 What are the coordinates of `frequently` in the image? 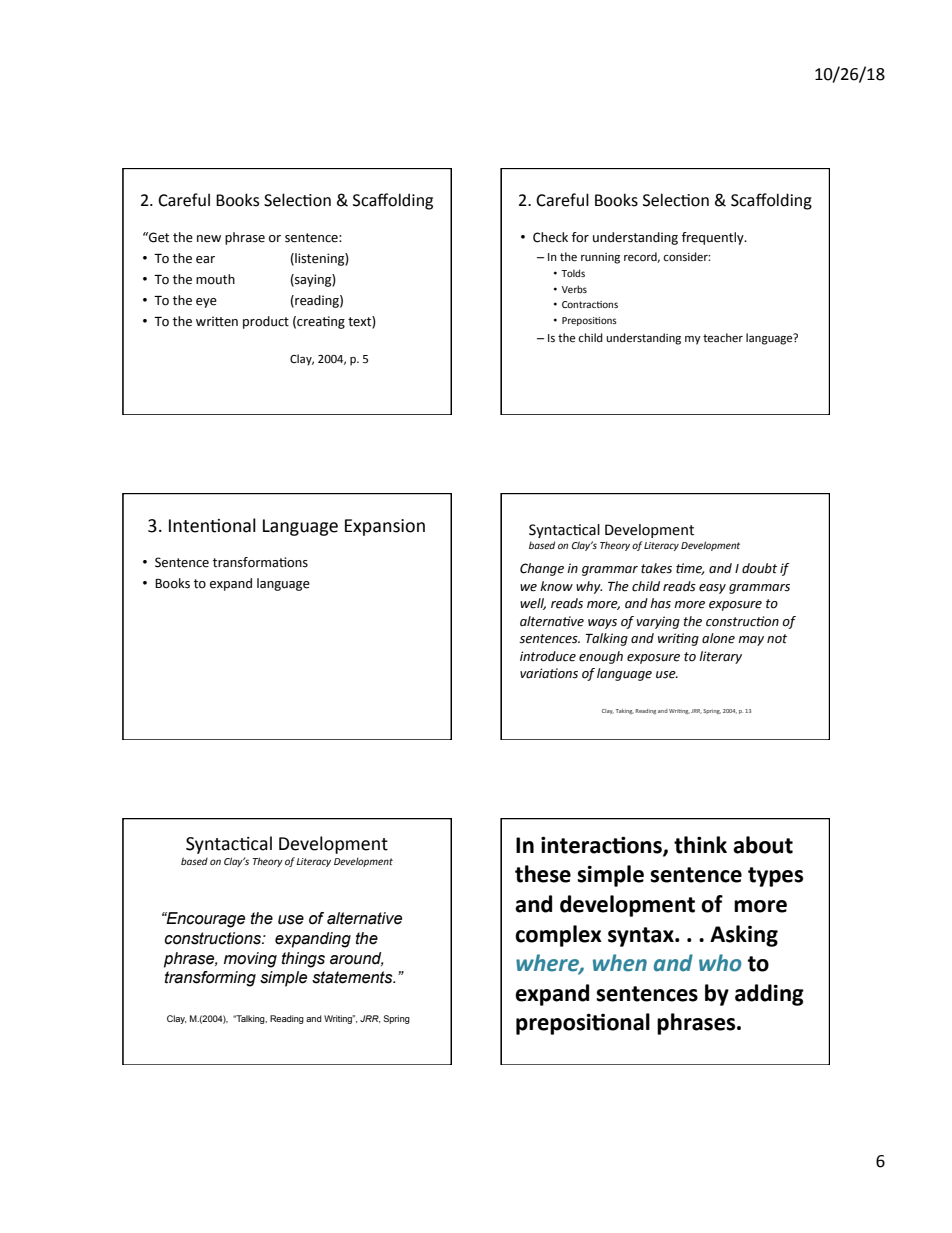 It's located at (714, 238).
